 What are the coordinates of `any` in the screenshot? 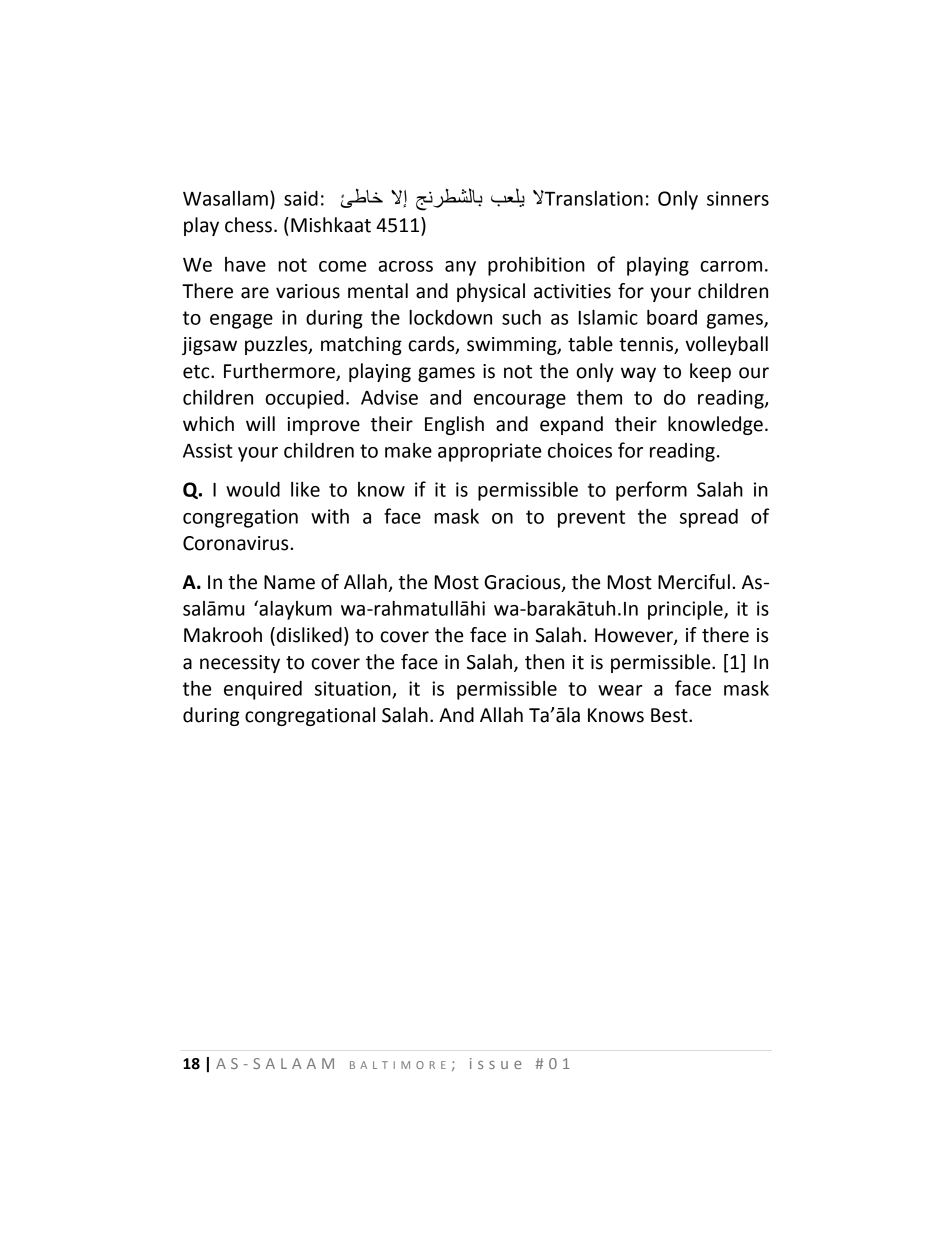 It's located at (460, 268).
